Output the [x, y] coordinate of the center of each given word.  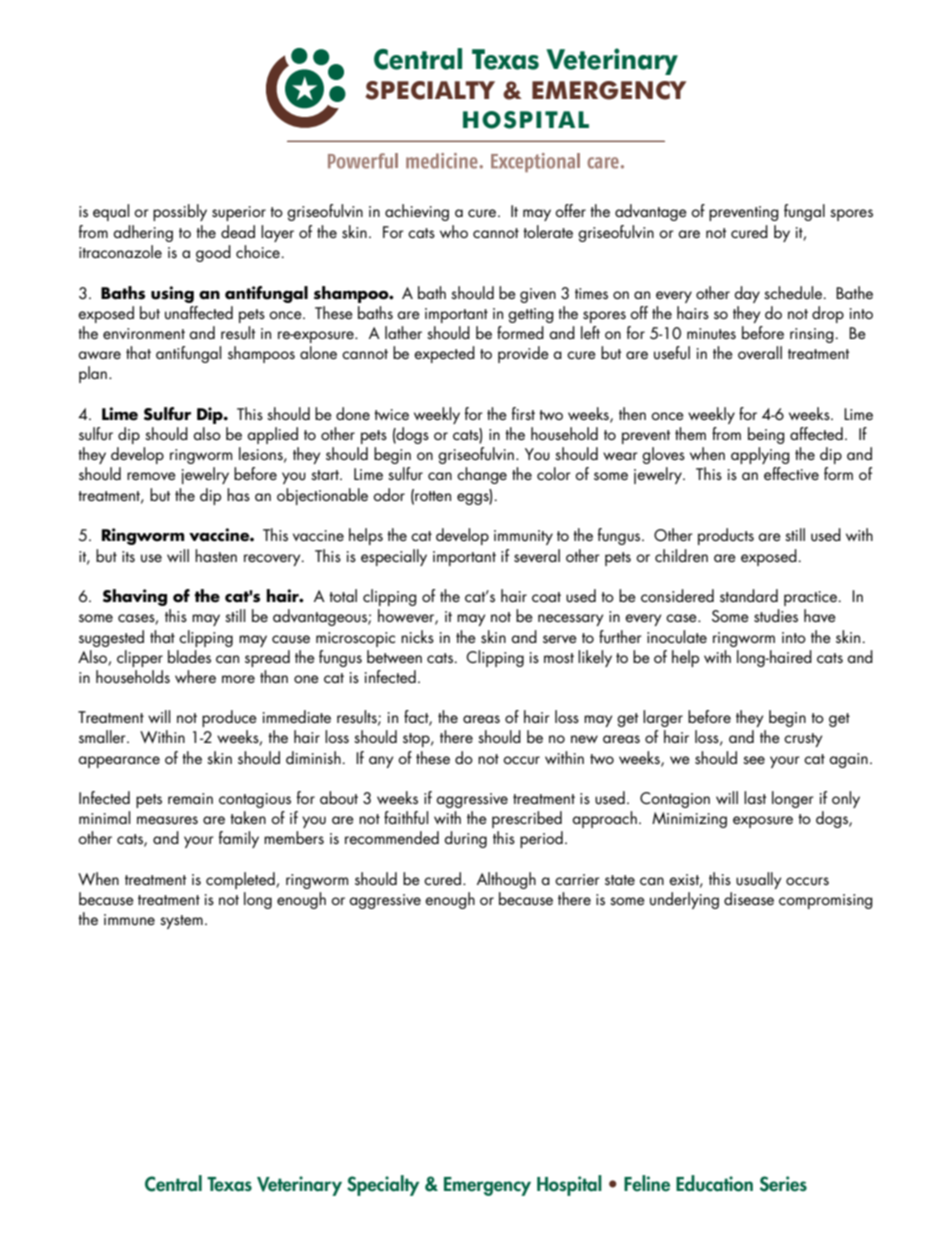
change [482, 475]
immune [129, 919]
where [195, 676]
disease [749, 898]
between [394, 656]
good [213, 253]
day [747, 294]
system [181, 922]
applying [760, 455]
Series [783, 1184]
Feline [647, 1183]
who [454, 231]
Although [506, 880]
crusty [803, 740]
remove [151, 476]
